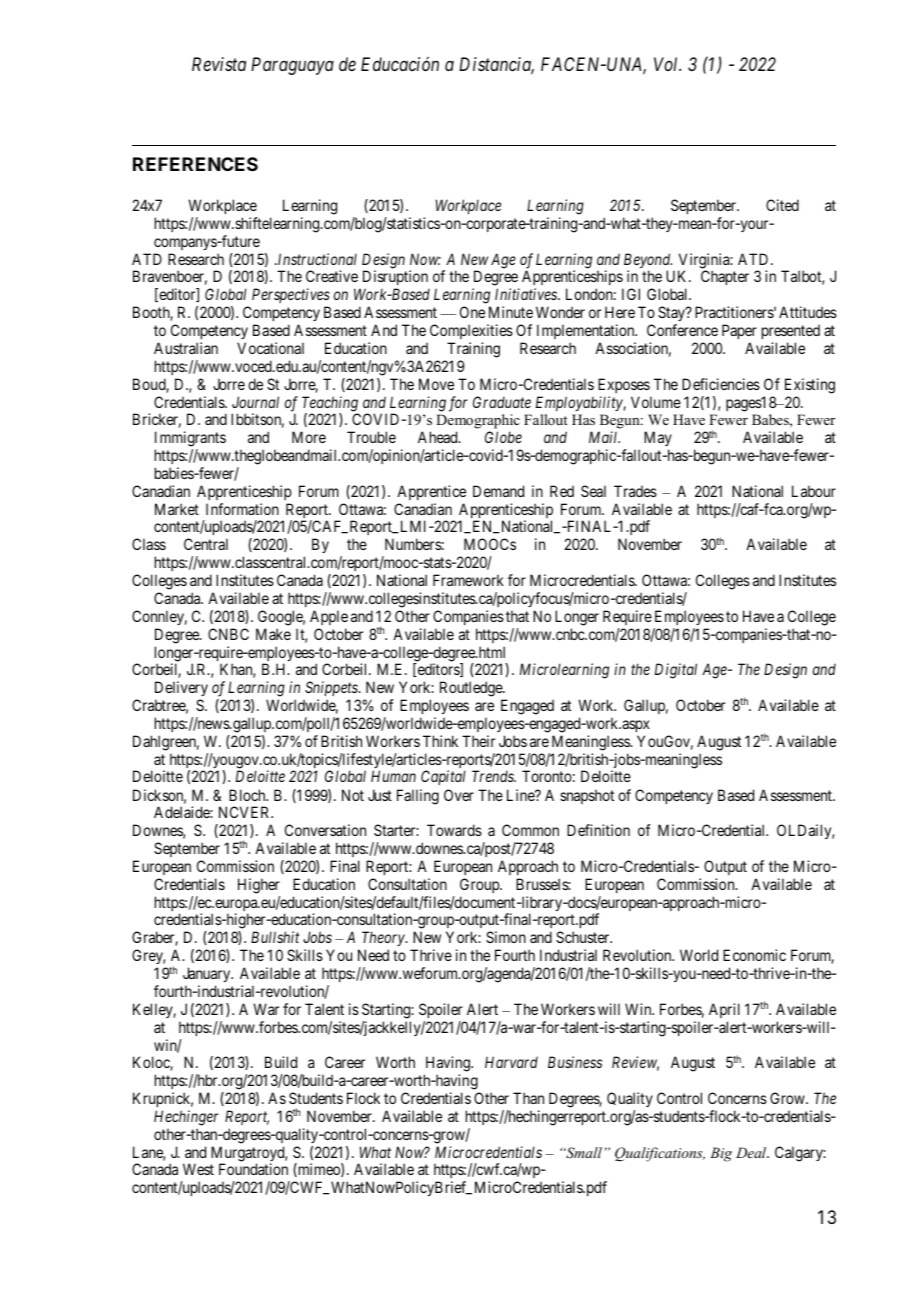  I want to click on Vocational, so click(270, 348).
